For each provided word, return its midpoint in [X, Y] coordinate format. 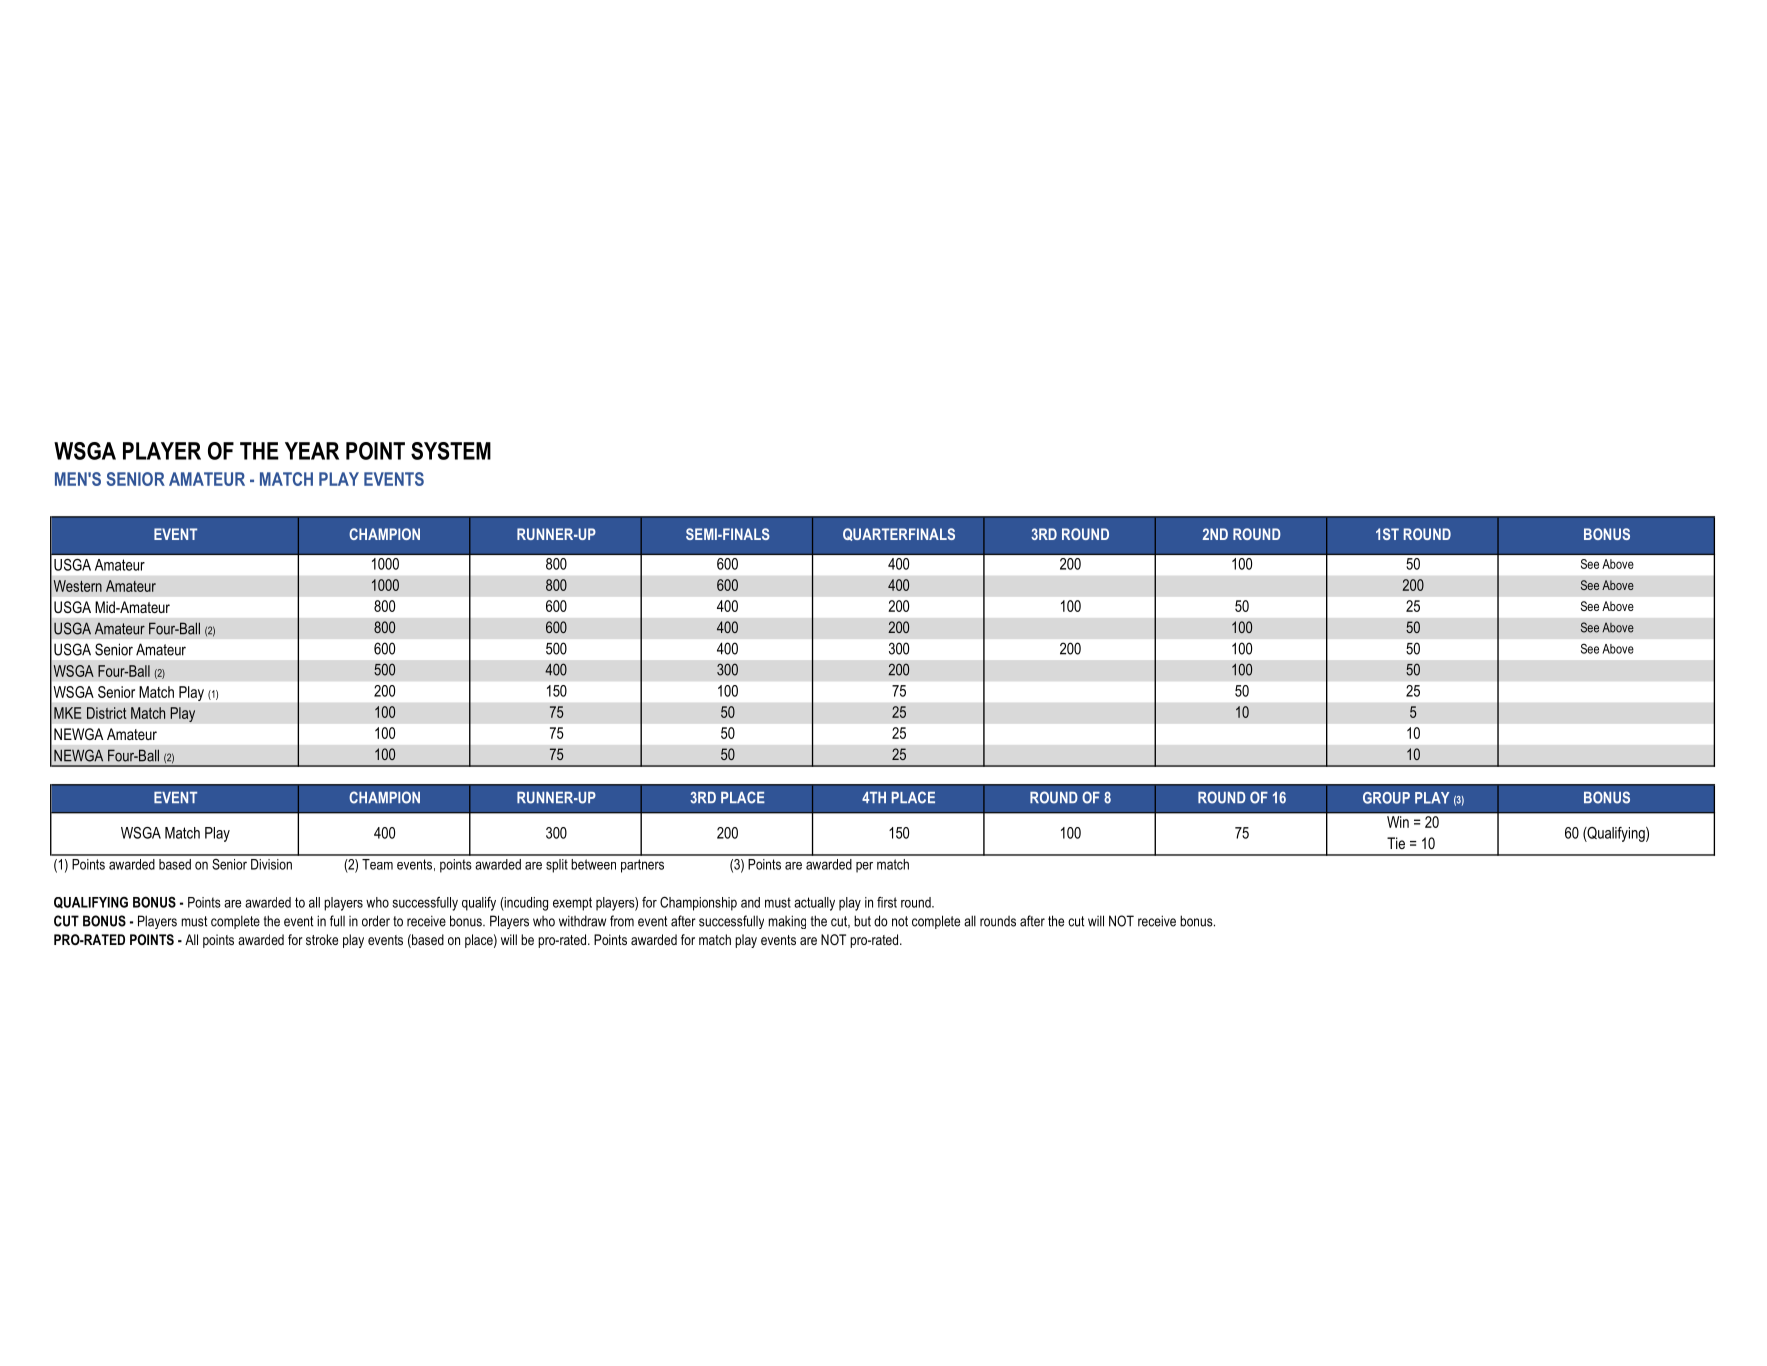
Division [271, 864]
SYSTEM [451, 451]
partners [642, 866]
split [557, 866]
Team [377, 864]
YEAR [312, 451]
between [593, 864]
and [750, 902]
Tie [1396, 843]
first [887, 902]
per [864, 867]
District [106, 713]
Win [1398, 822]
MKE [68, 713]
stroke [322, 939]
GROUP [1386, 798]
